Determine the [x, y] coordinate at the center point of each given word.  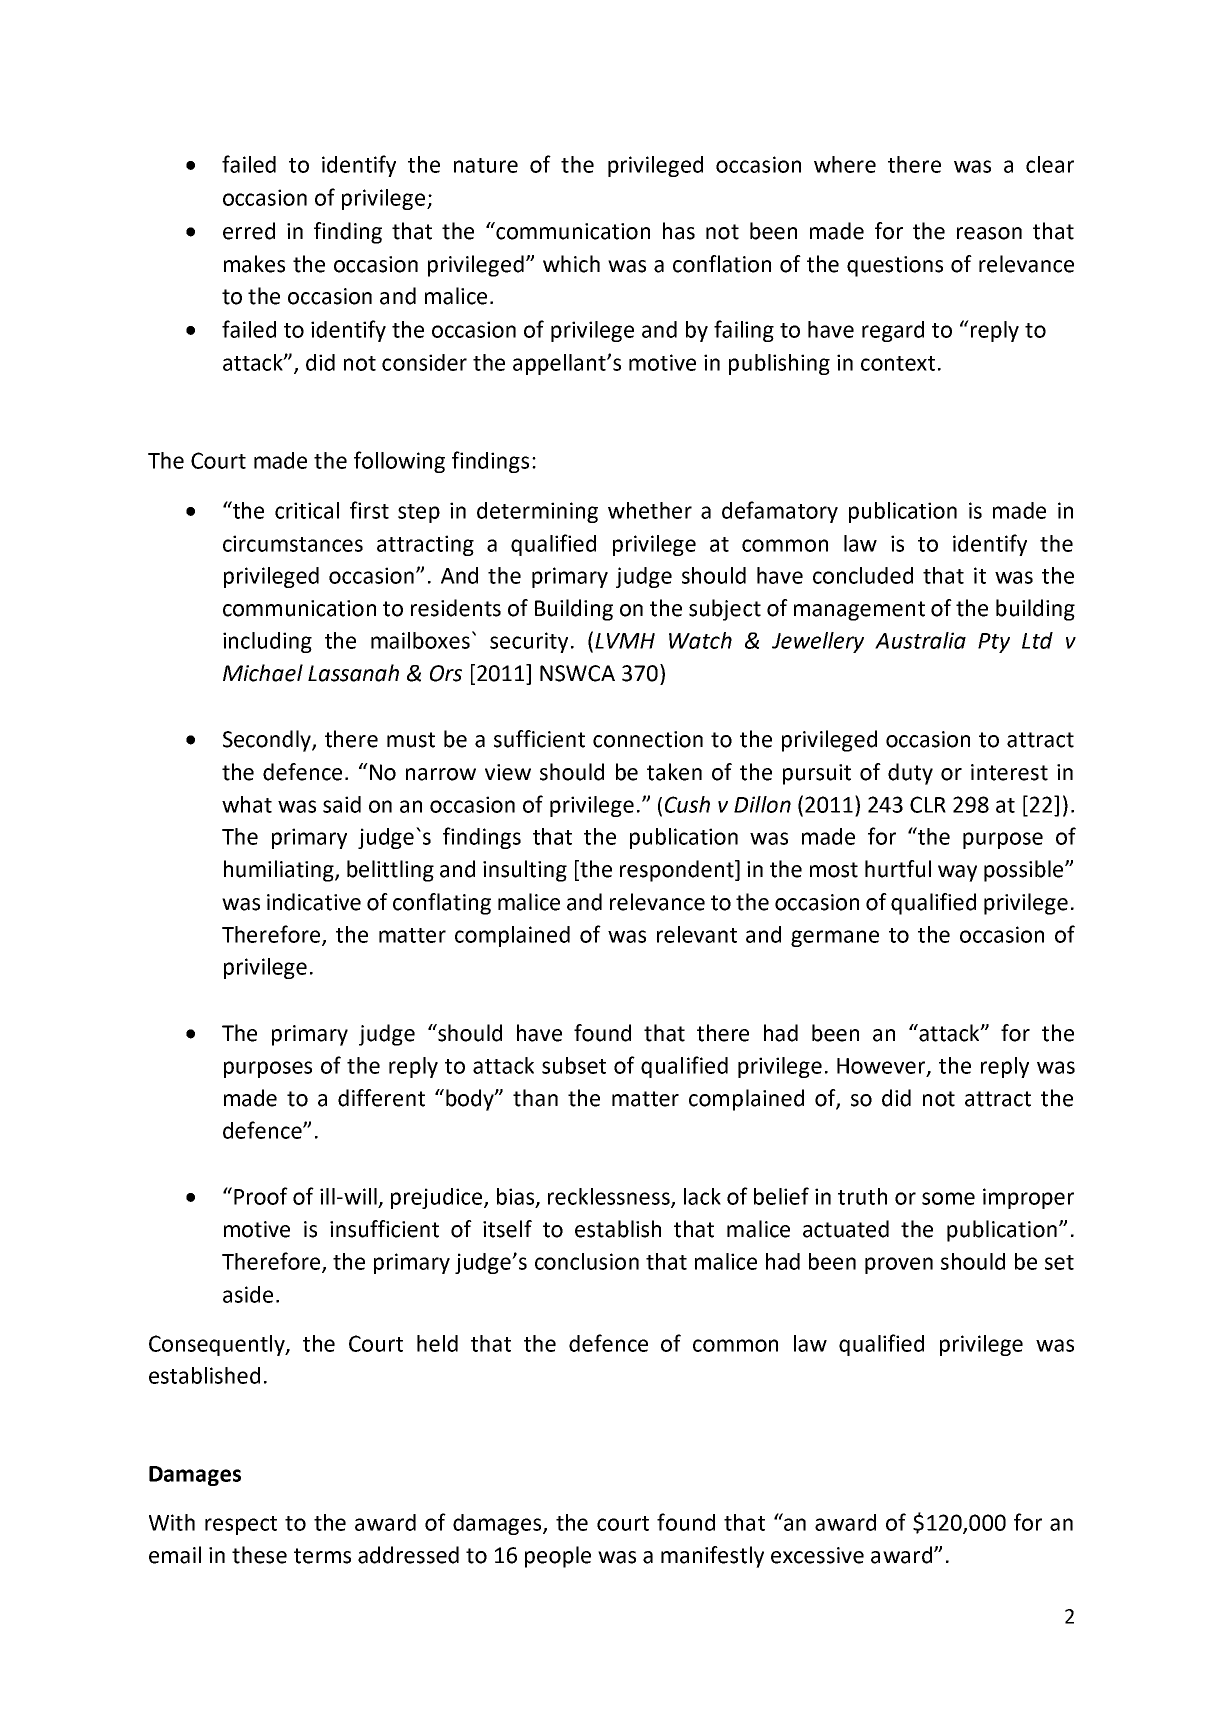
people [558, 1557]
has [679, 231]
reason [989, 233]
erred [249, 231]
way [957, 873]
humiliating [280, 871]
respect [241, 1525]
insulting [525, 871]
